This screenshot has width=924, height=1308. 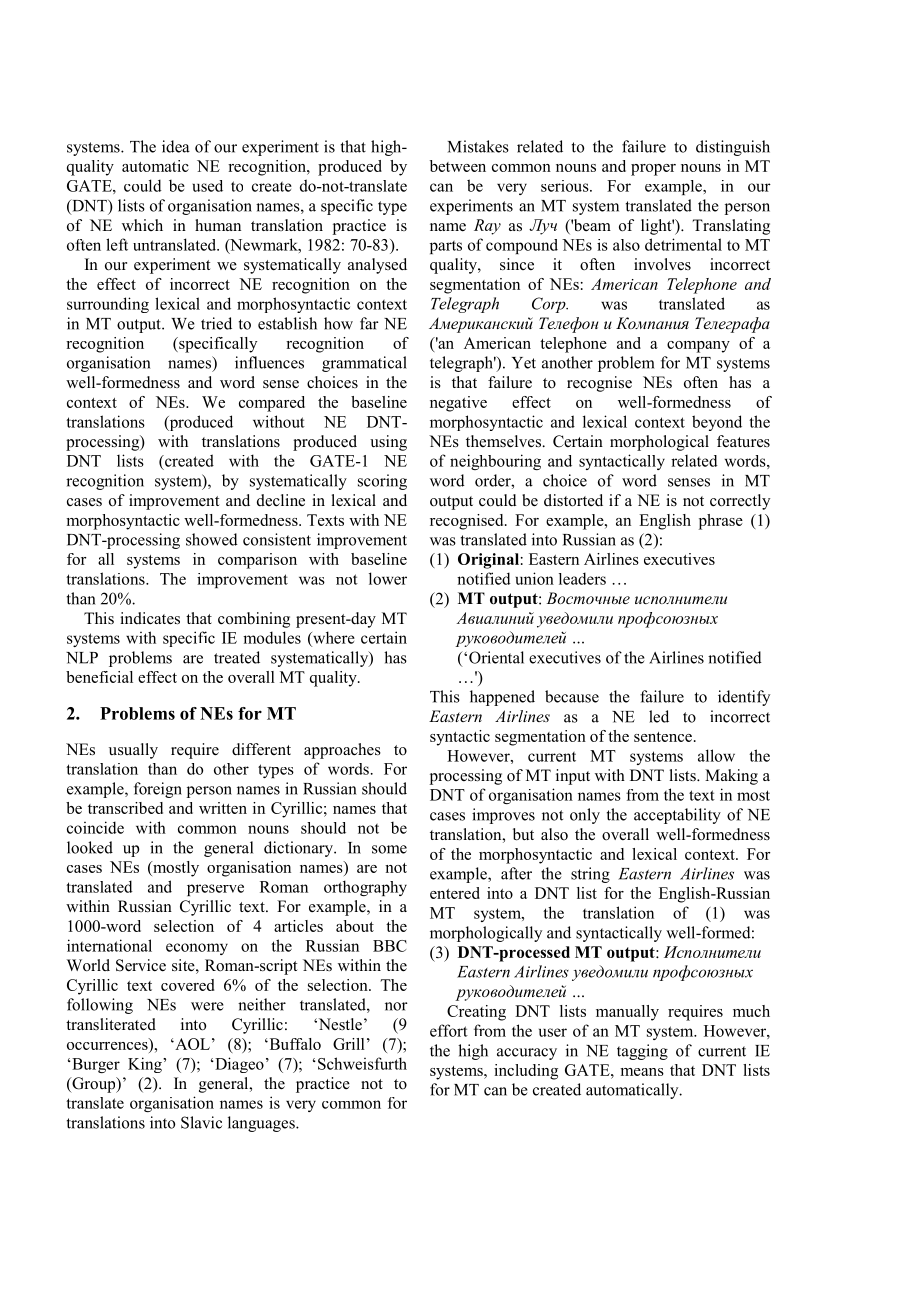 I want to click on approaches, so click(x=342, y=751).
